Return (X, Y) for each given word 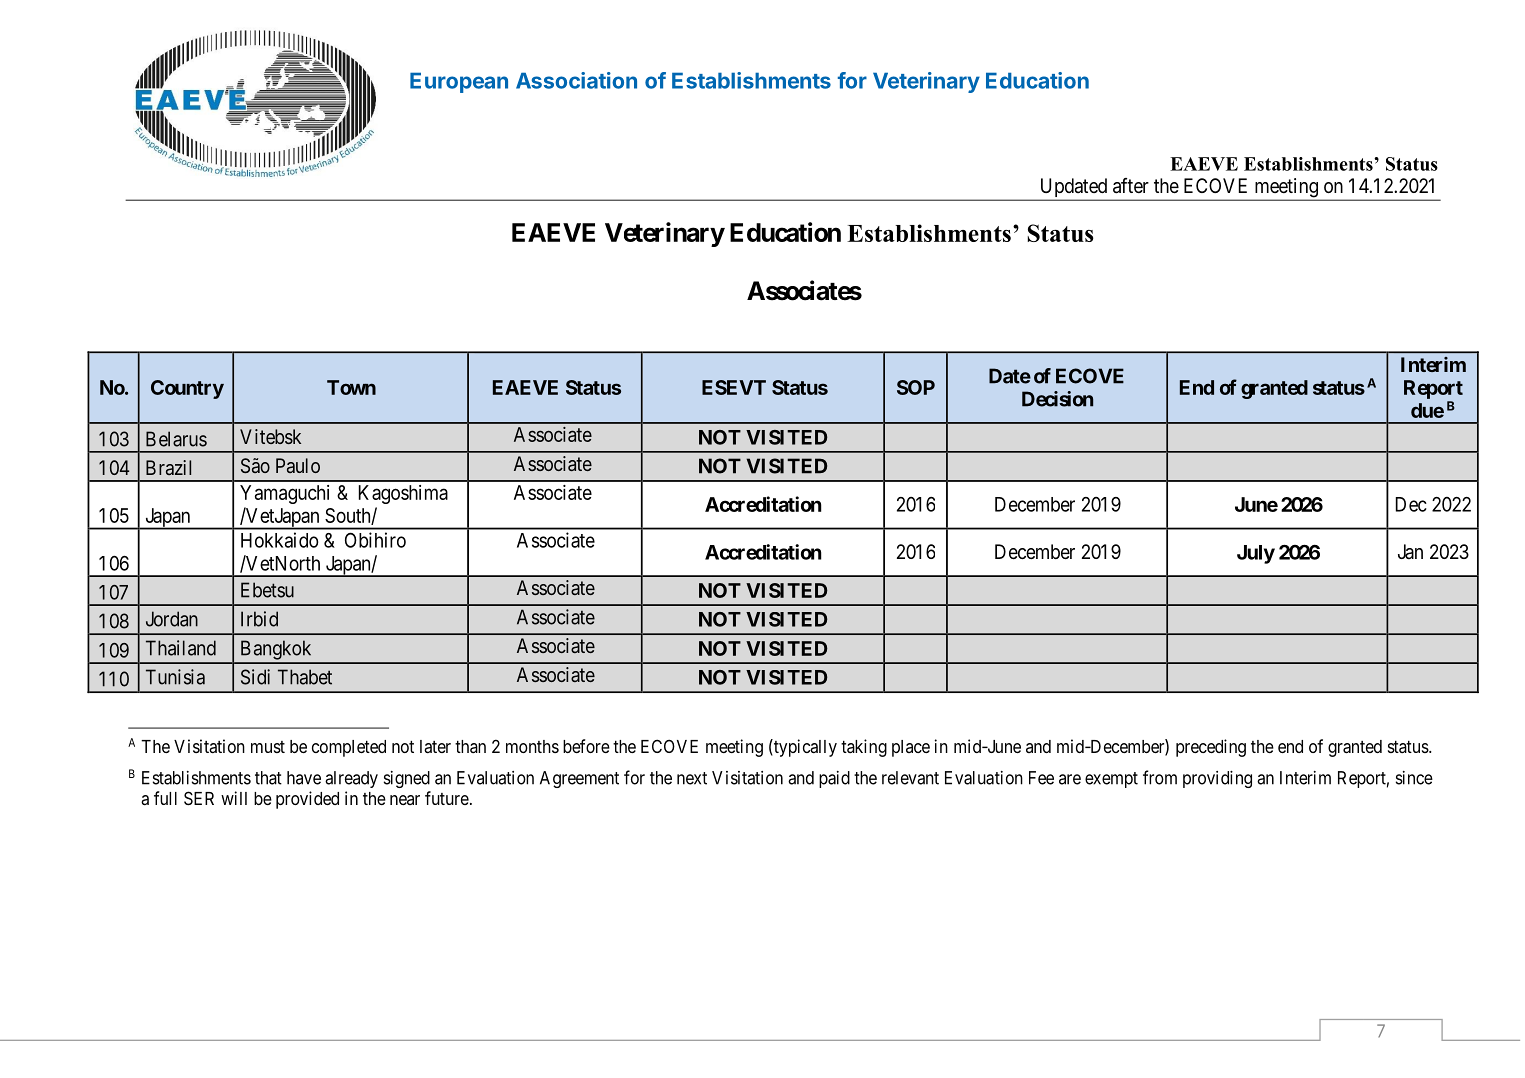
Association (576, 80)
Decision (1057, 399)
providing (1217, 779)
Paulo (298, 465)
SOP (916, 387)
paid (834, 779)
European (459, 82)
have (304, 778)
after (1131, 186)
